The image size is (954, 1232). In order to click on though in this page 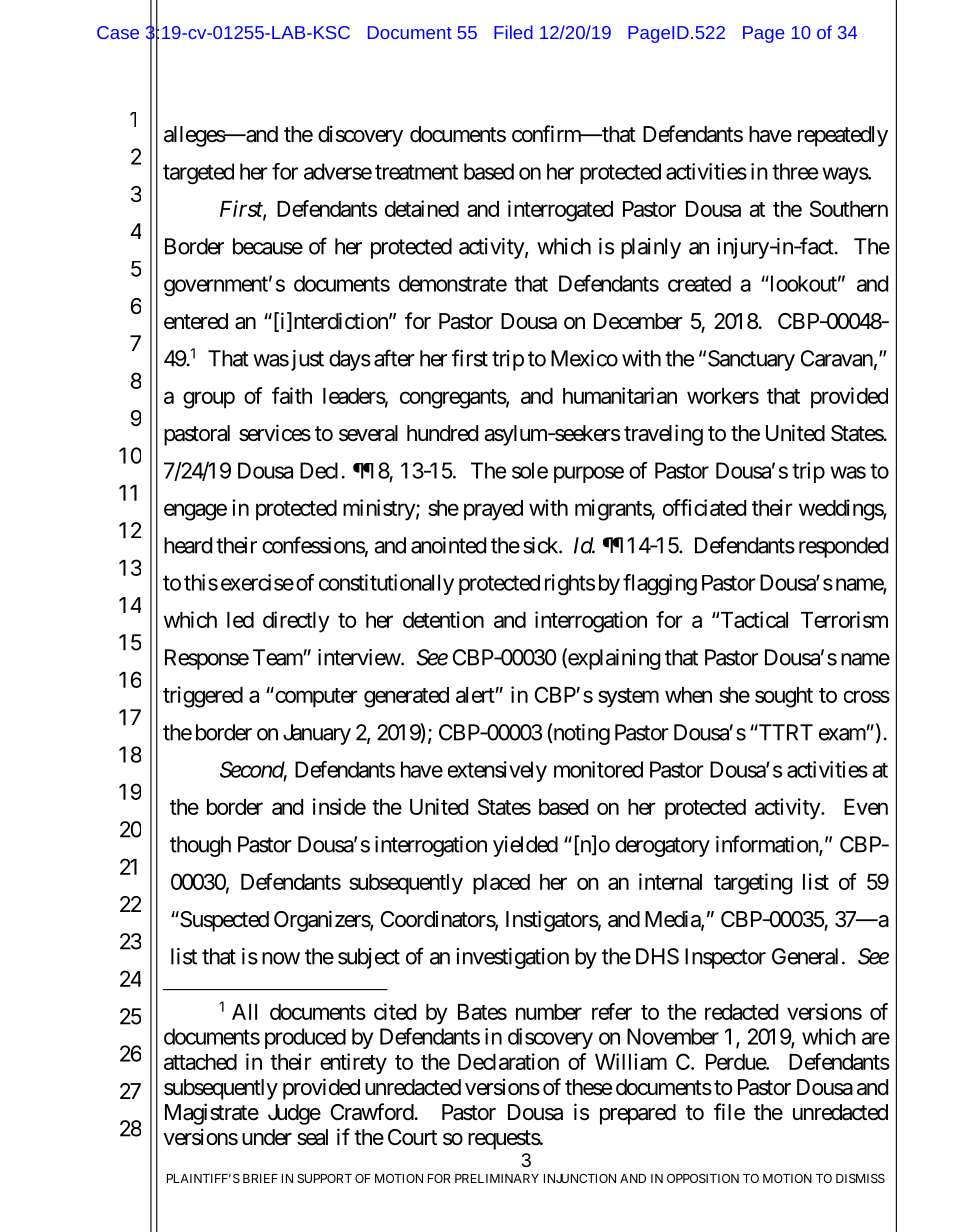, I will do `click(200, 846)`.
